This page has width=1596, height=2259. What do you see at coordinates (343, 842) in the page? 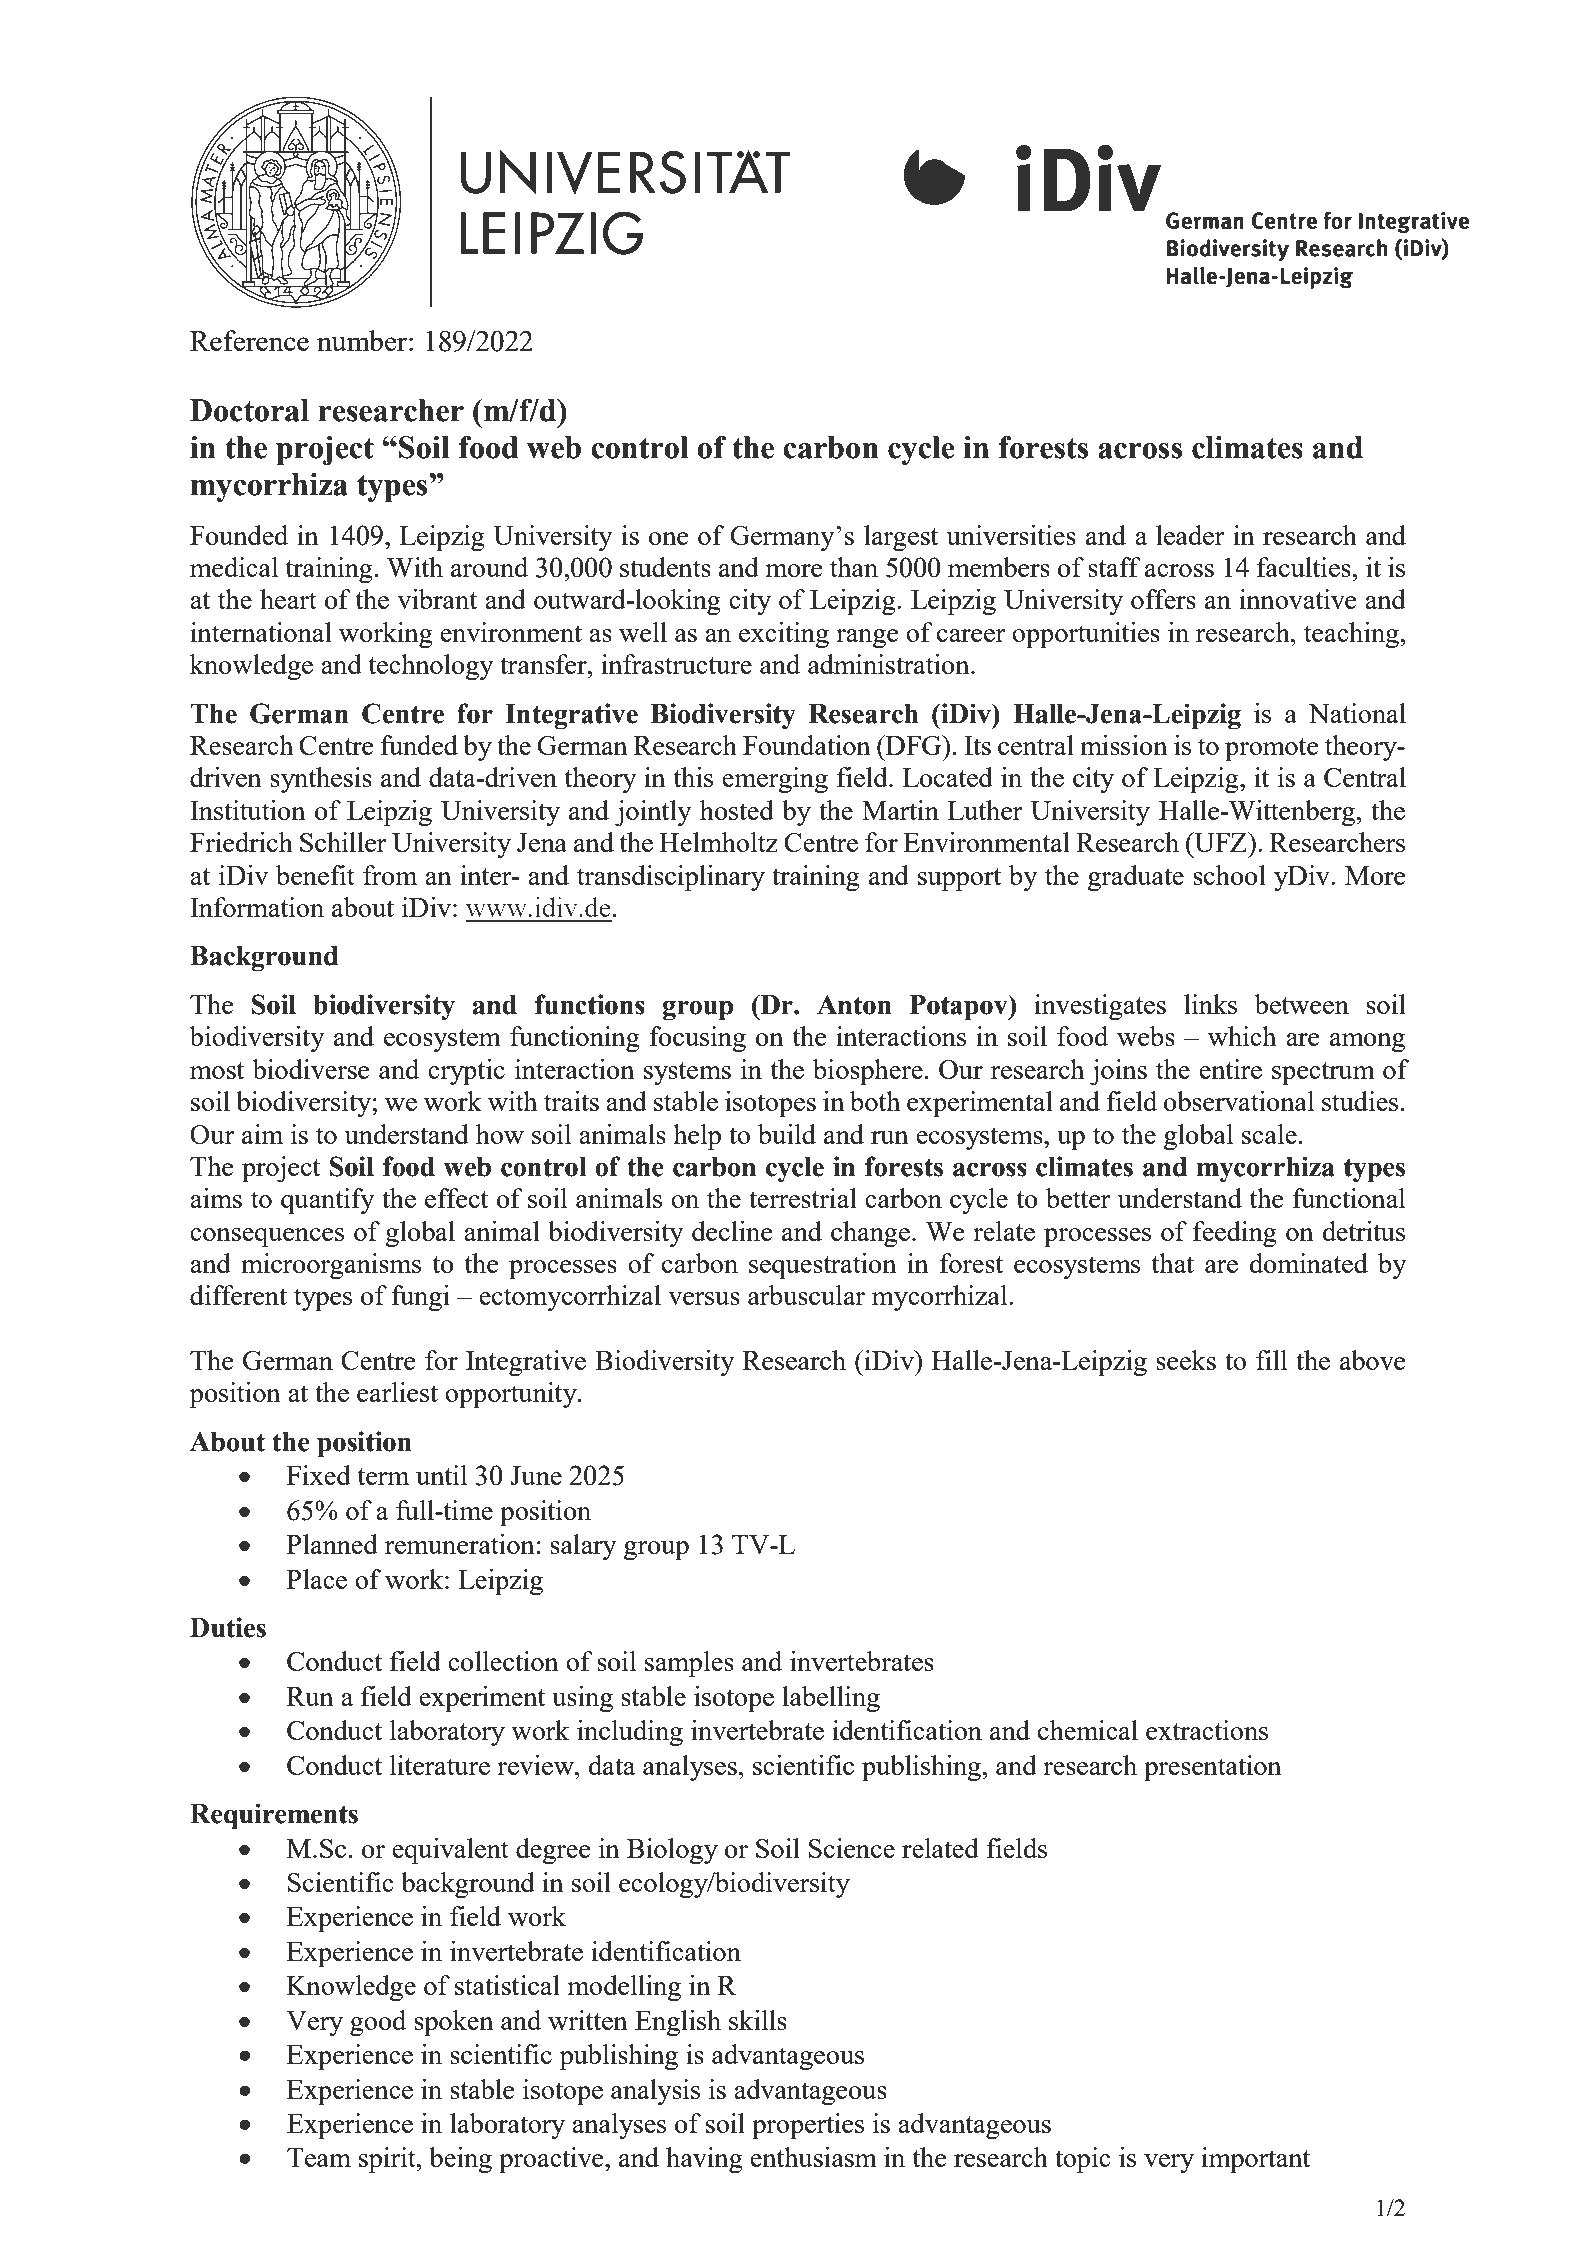
I see `Schiller` at bounding box center [343, 842].
